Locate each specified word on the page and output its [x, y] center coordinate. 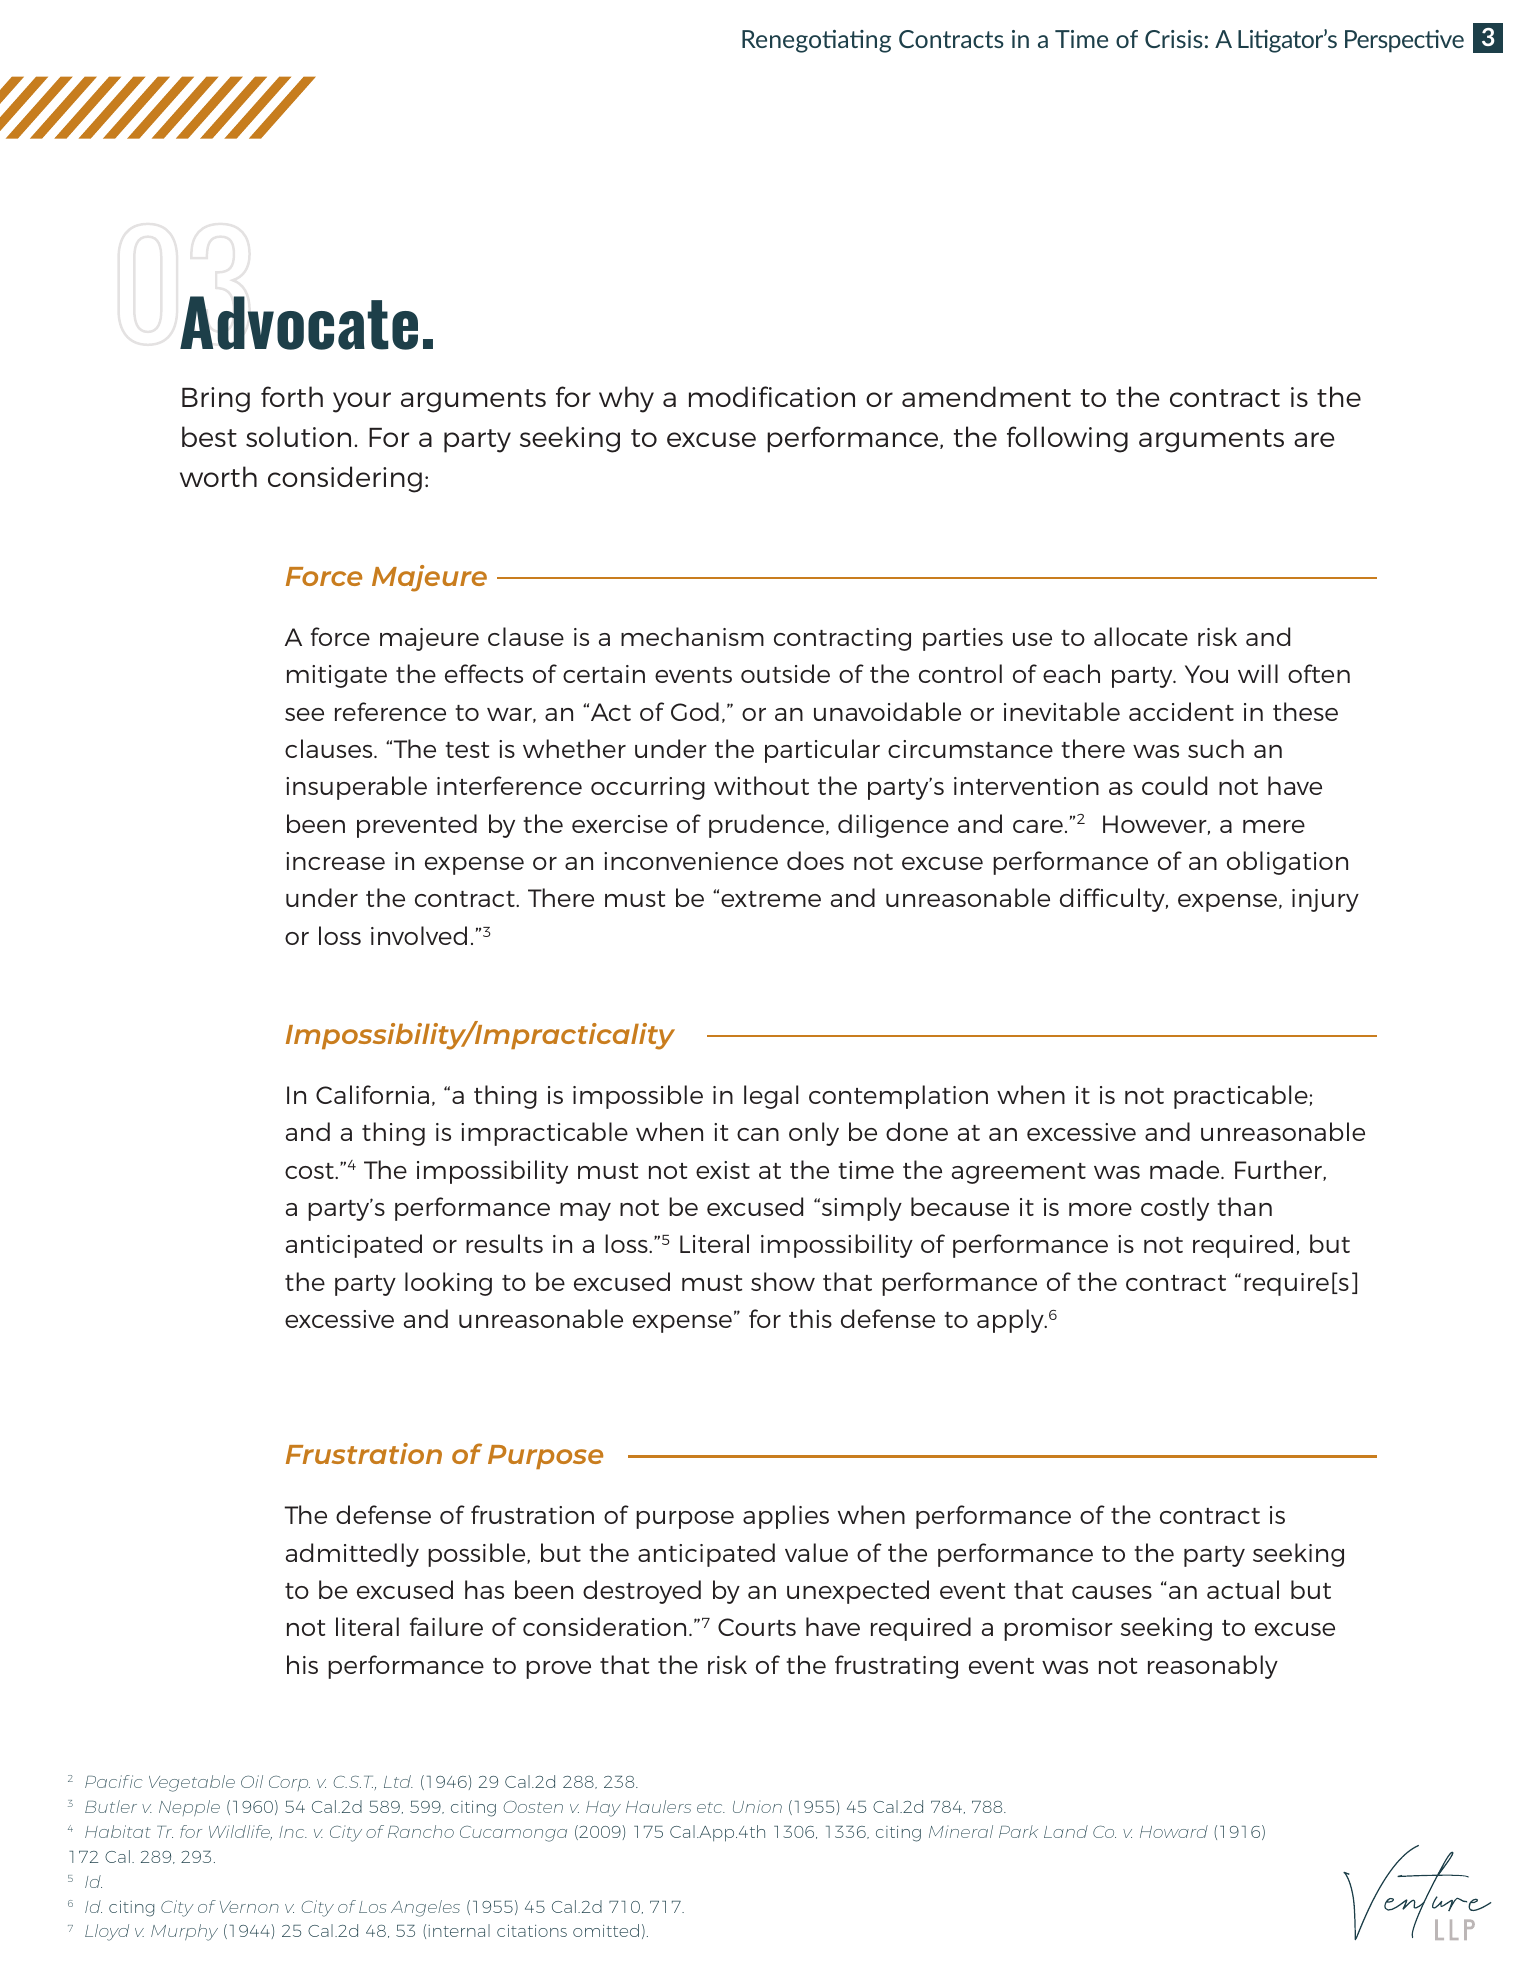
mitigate [337, 676]
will [1258, 673]
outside [785, 673]
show [783, 1281]
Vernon [249, 1907]
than [1244, 1206]
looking [448, 1284]
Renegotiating [816, 41]
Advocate [299, 323]
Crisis [1174, 39]
